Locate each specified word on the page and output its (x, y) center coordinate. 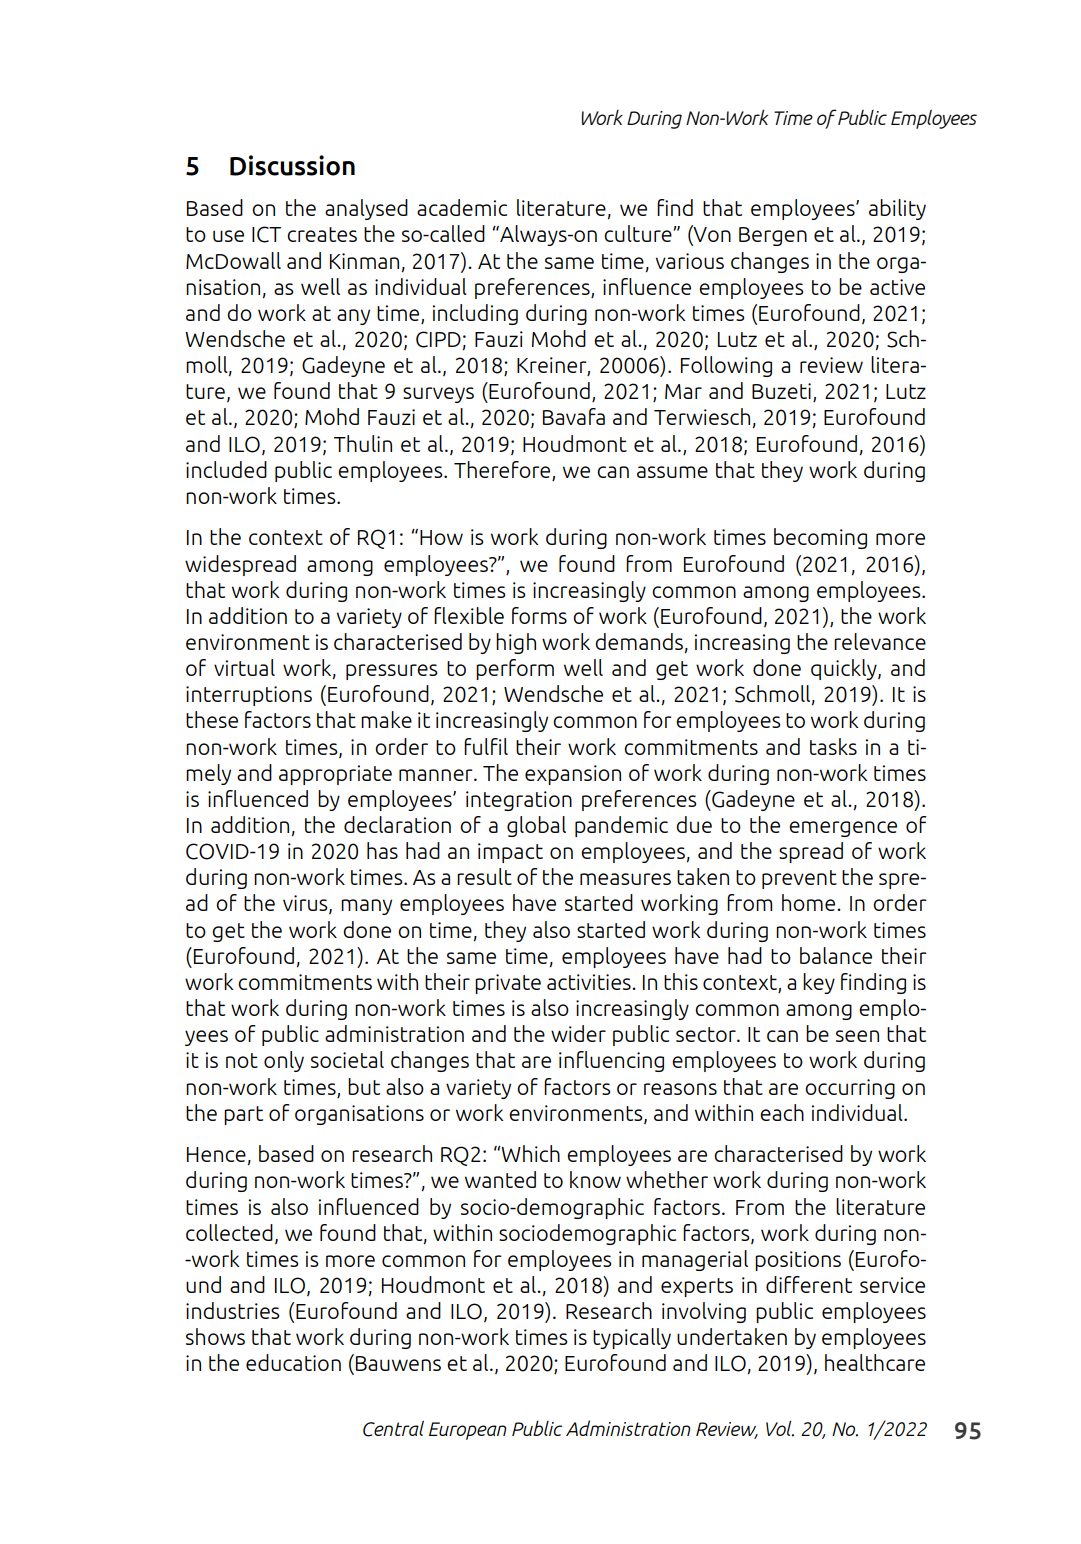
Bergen (773, 236)
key (819, 983)
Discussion (292, 165)
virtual (244, 667)
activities (590, 982)
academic (462, 207)
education (293, 1362)
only (284, 1061)
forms (539, 615)
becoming (820, 538)
